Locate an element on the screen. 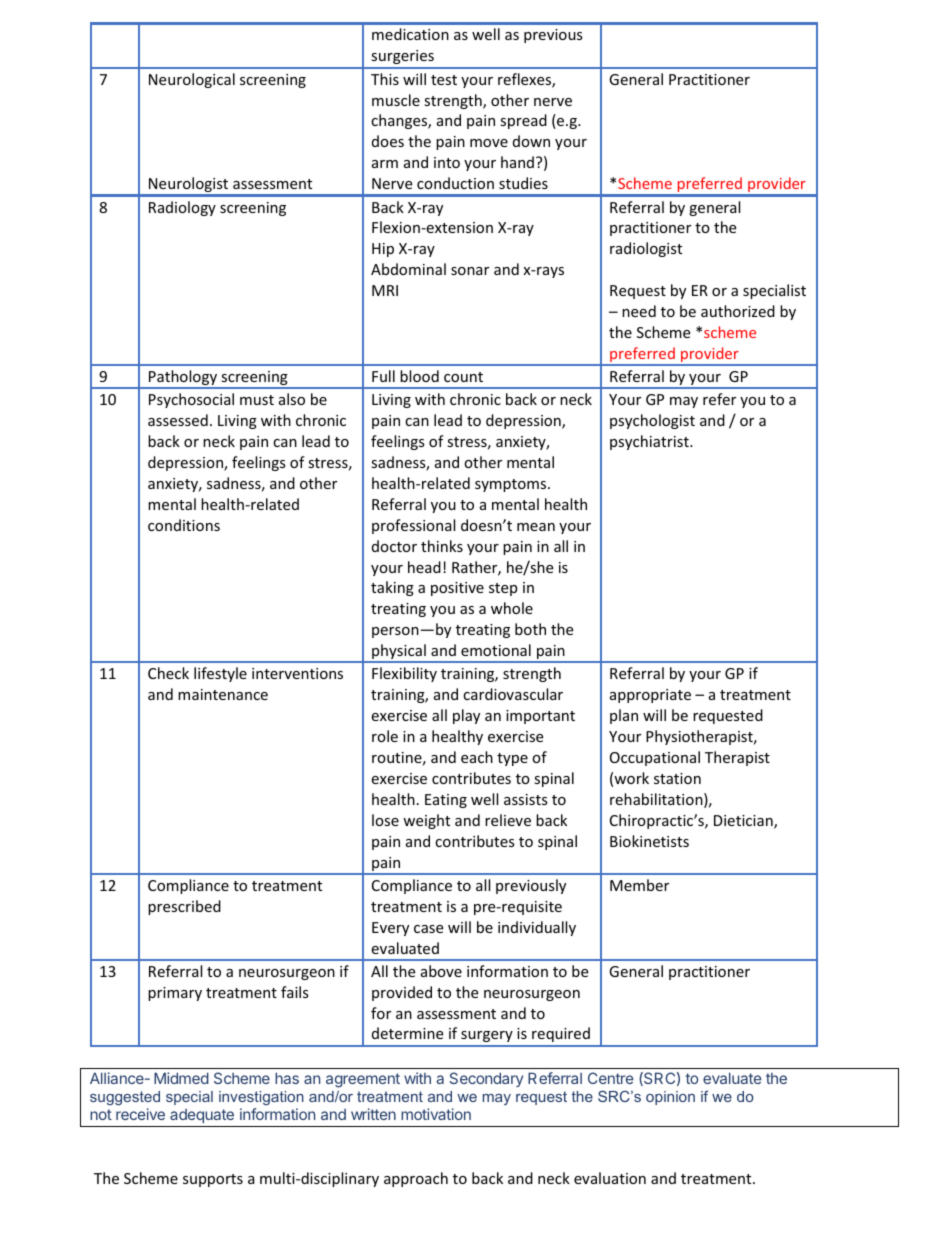 Image resolution: width=952 pixels, height=1233 pixels. need is located at coordinates (639, 311).
